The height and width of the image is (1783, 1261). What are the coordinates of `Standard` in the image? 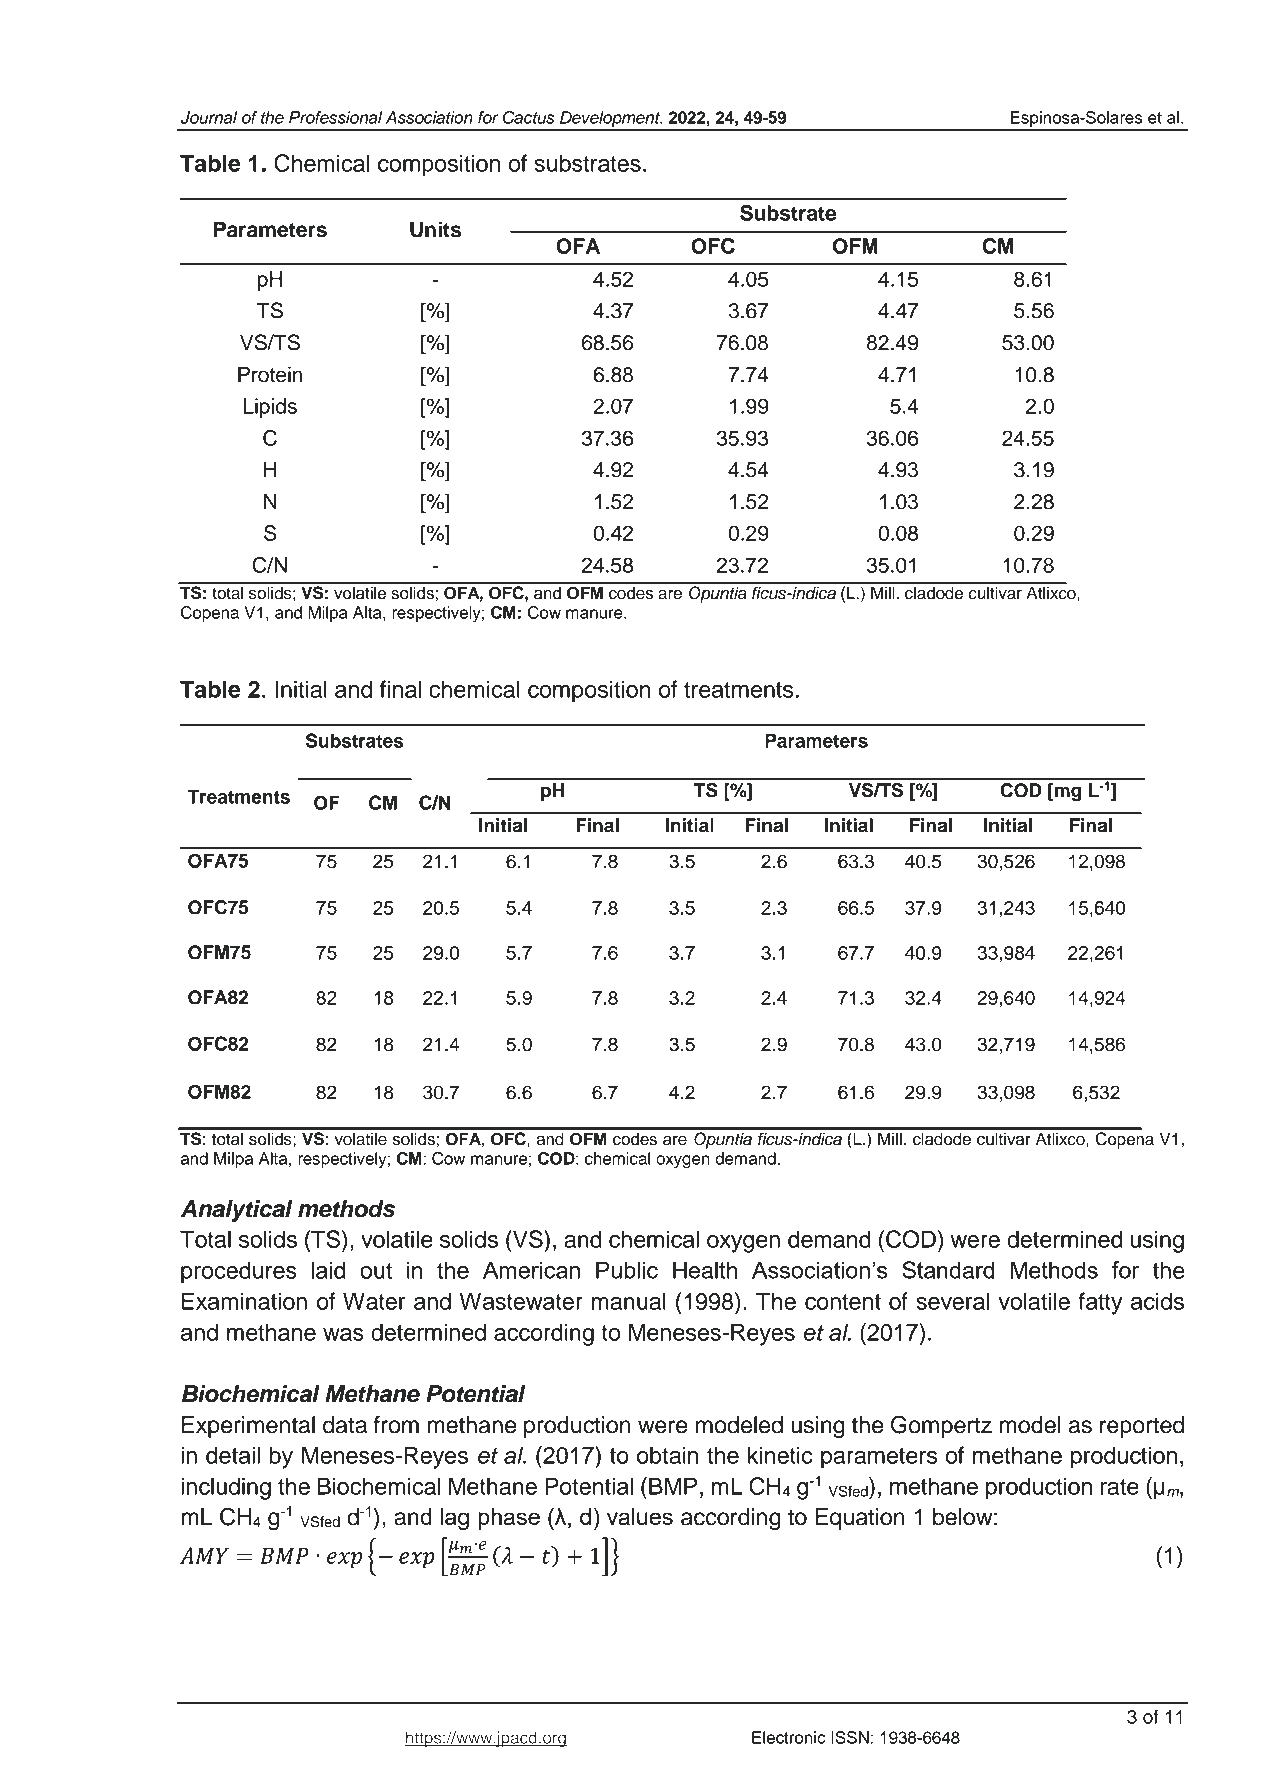 It's located at (948, 1270).
